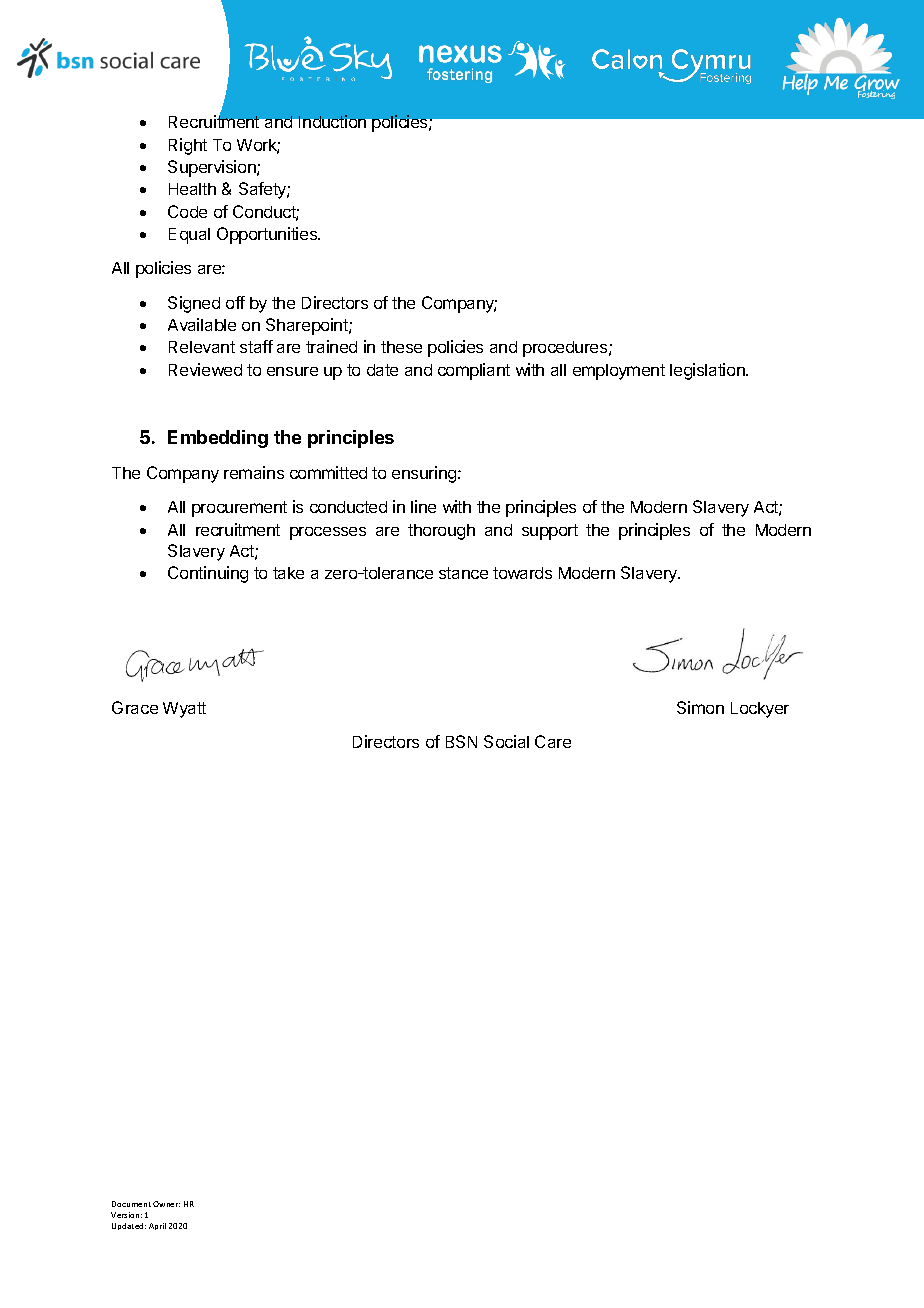 This screenshot has height=1308, width=924. I want to click on line, so click(423, 506).
